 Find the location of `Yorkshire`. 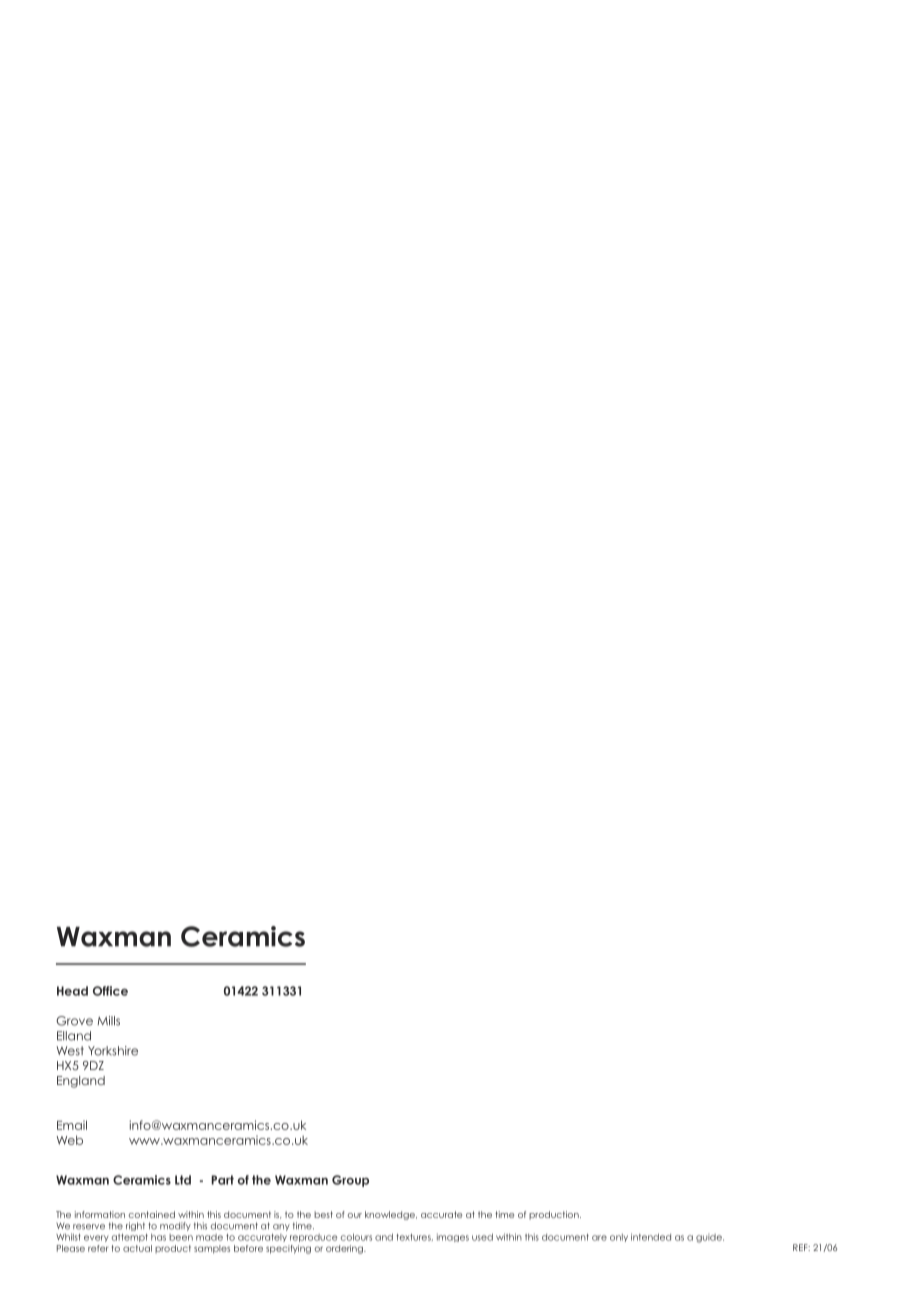

Yorkshire is located at coordinates (113, 1051).
